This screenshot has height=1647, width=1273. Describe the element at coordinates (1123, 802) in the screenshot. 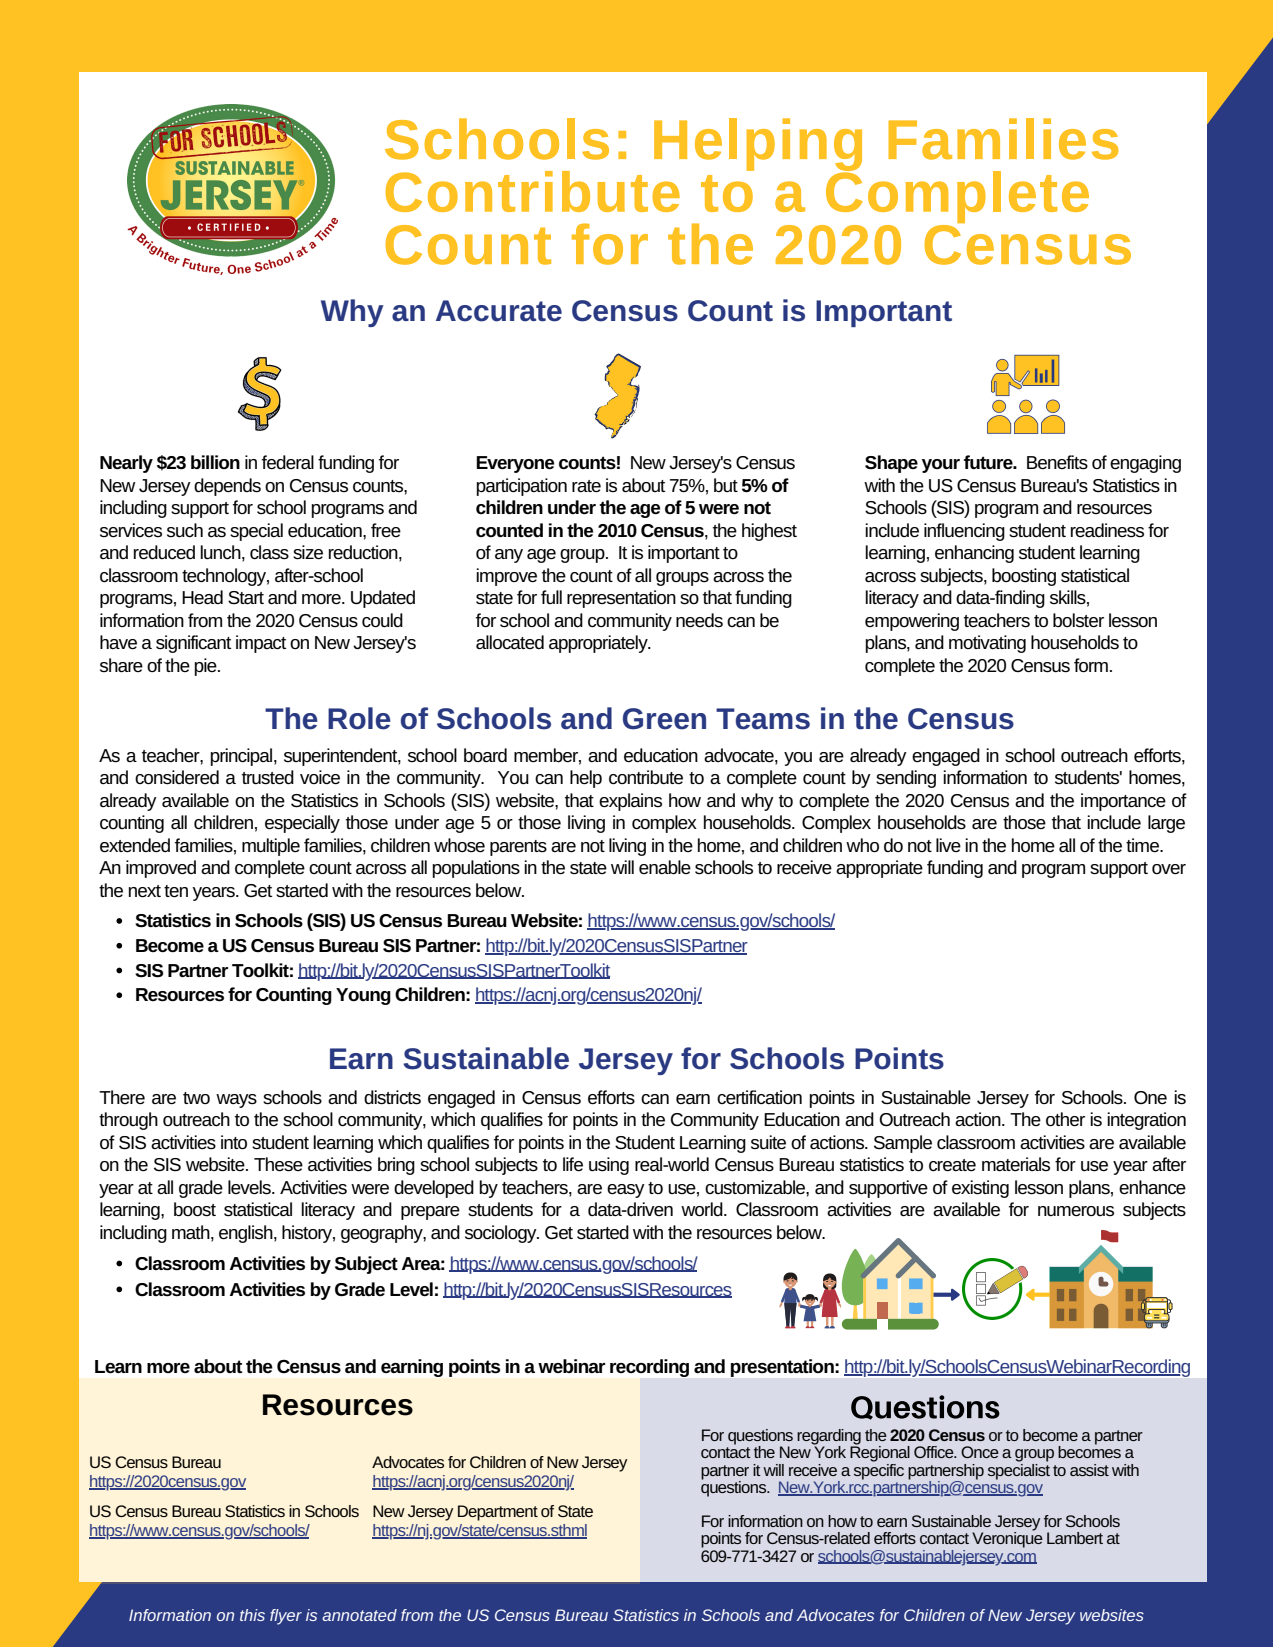

I see `importance` at that location.
